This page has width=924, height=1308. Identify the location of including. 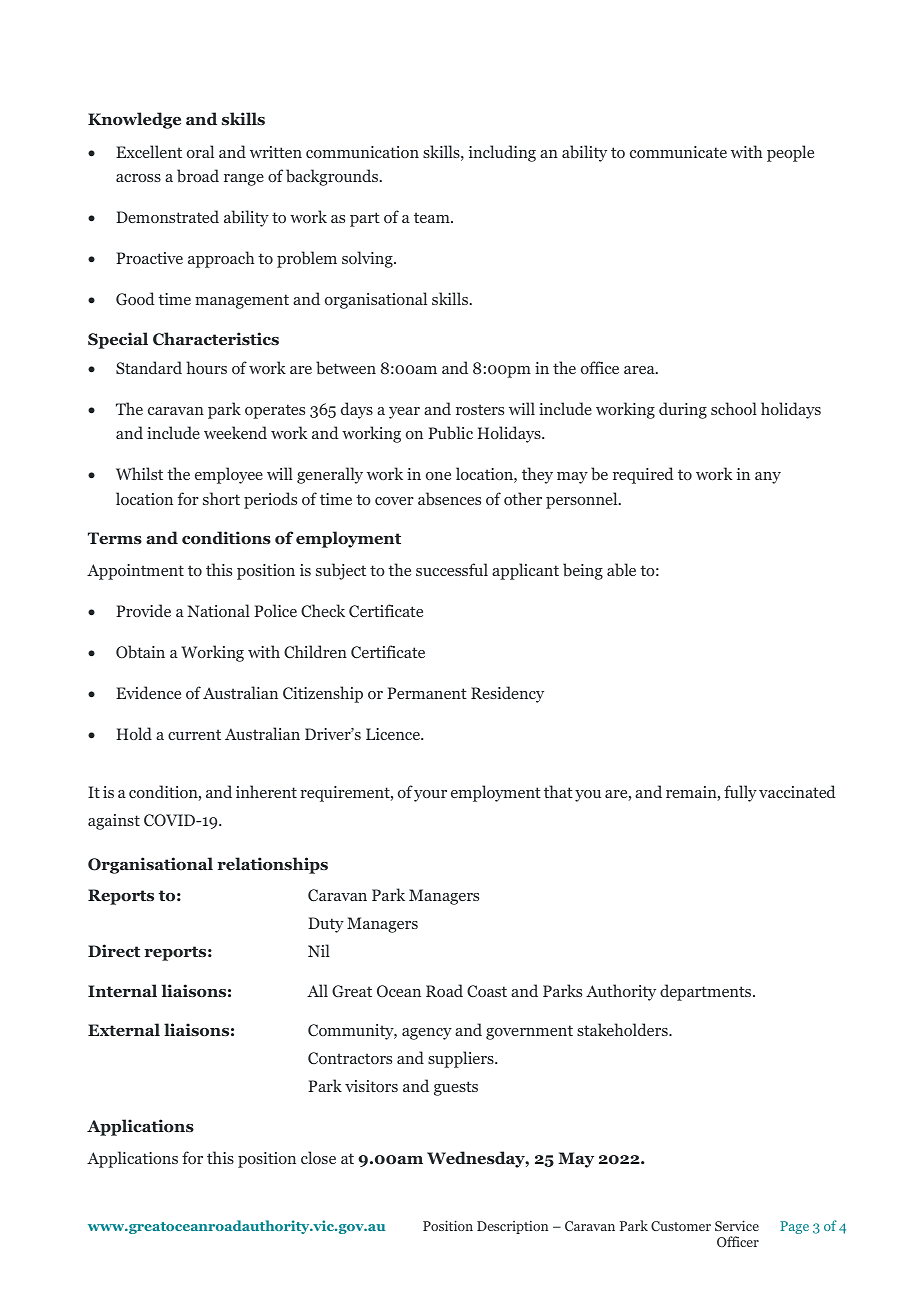
(502, 153).
